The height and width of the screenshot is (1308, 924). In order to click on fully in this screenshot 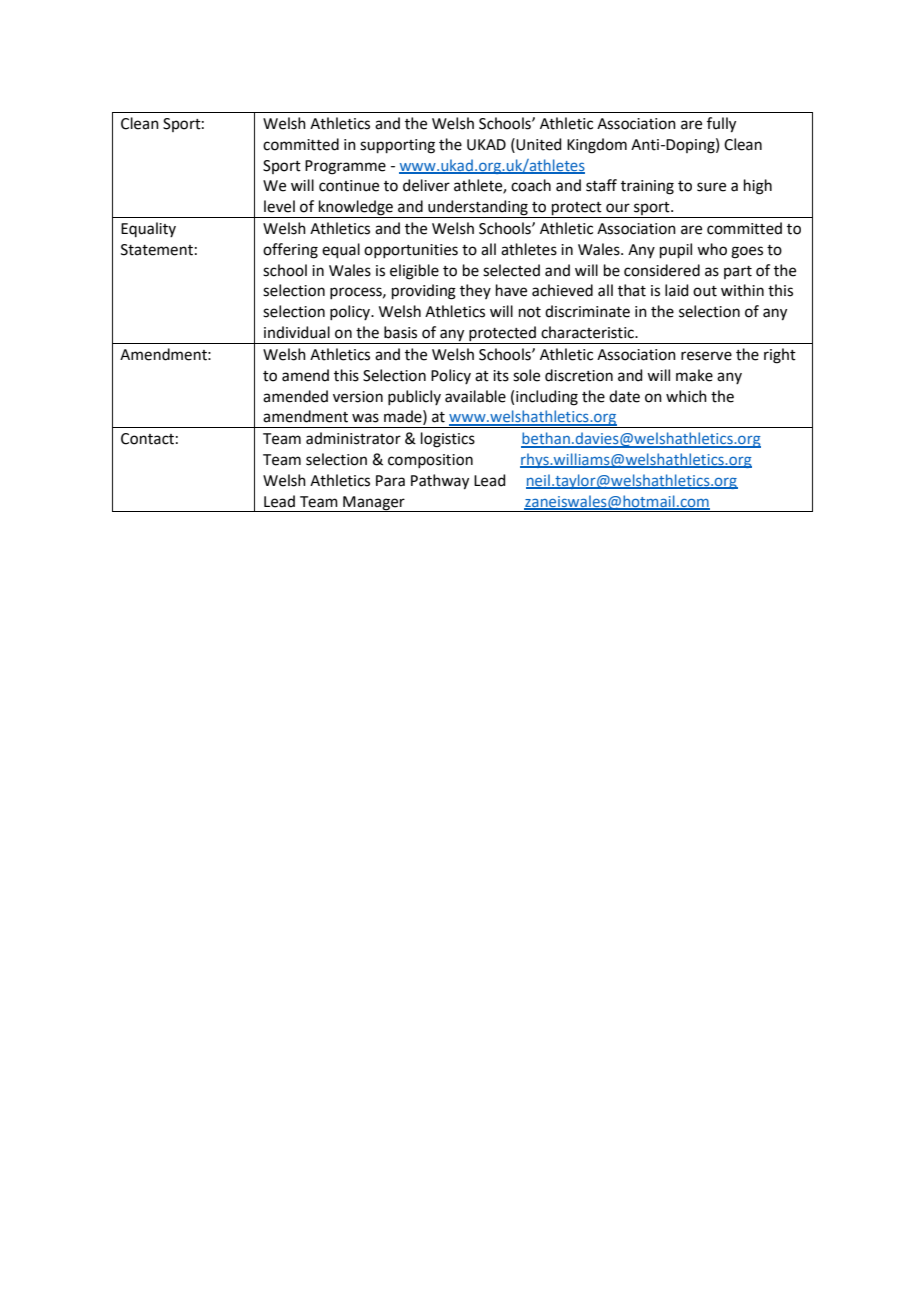, I will do `click(721, 125)`.
